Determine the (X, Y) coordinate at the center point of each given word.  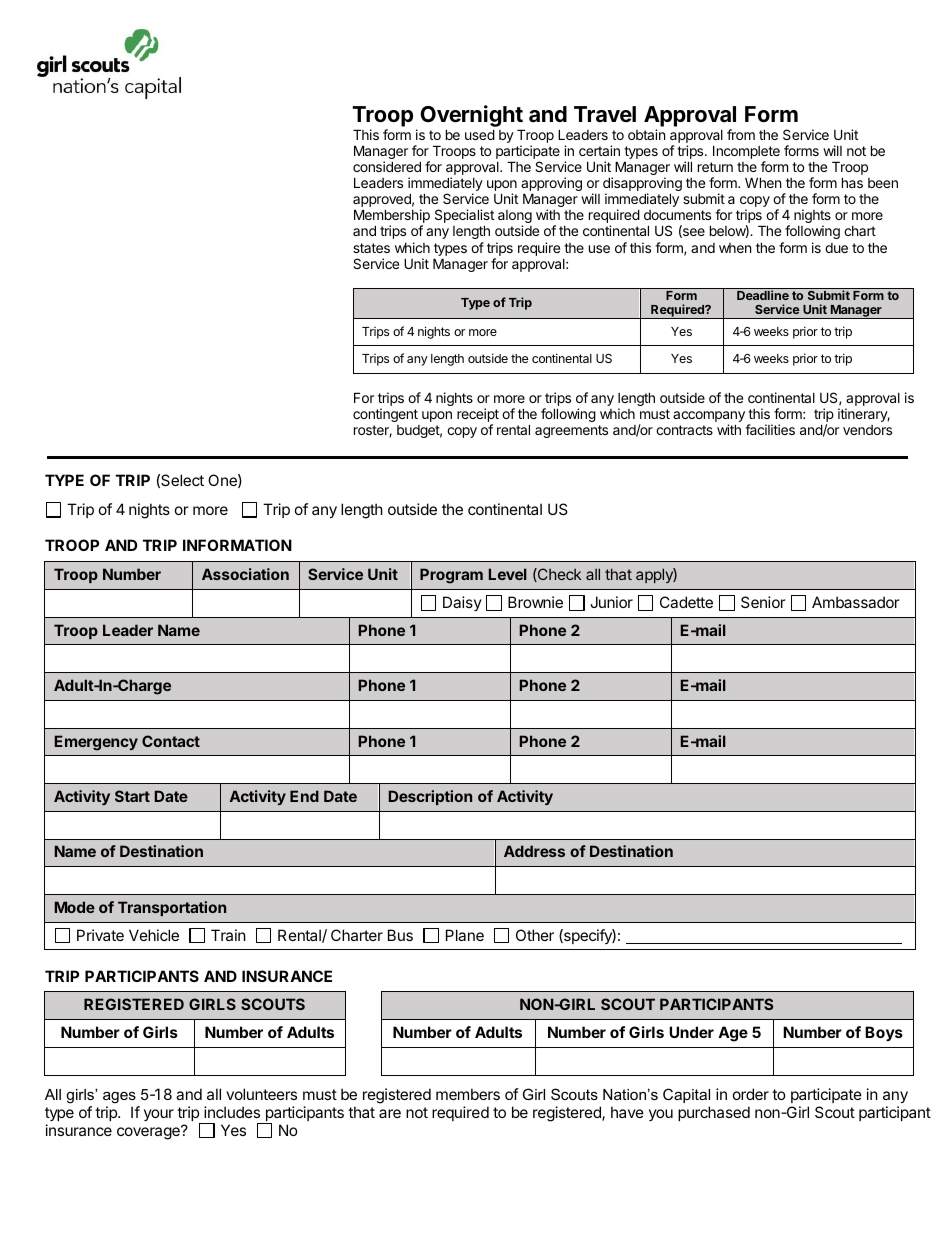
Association (245, 574)
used (480, 134)
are (390, 1113)
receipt (478, 416)
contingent (385, 415)
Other (535, 935)
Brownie (535, 602)
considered (387, 166)
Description (430, 797)
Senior (763, 602)
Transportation (172, 908)
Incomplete (746, 153)
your (159, 1115)
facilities (770, 429)
